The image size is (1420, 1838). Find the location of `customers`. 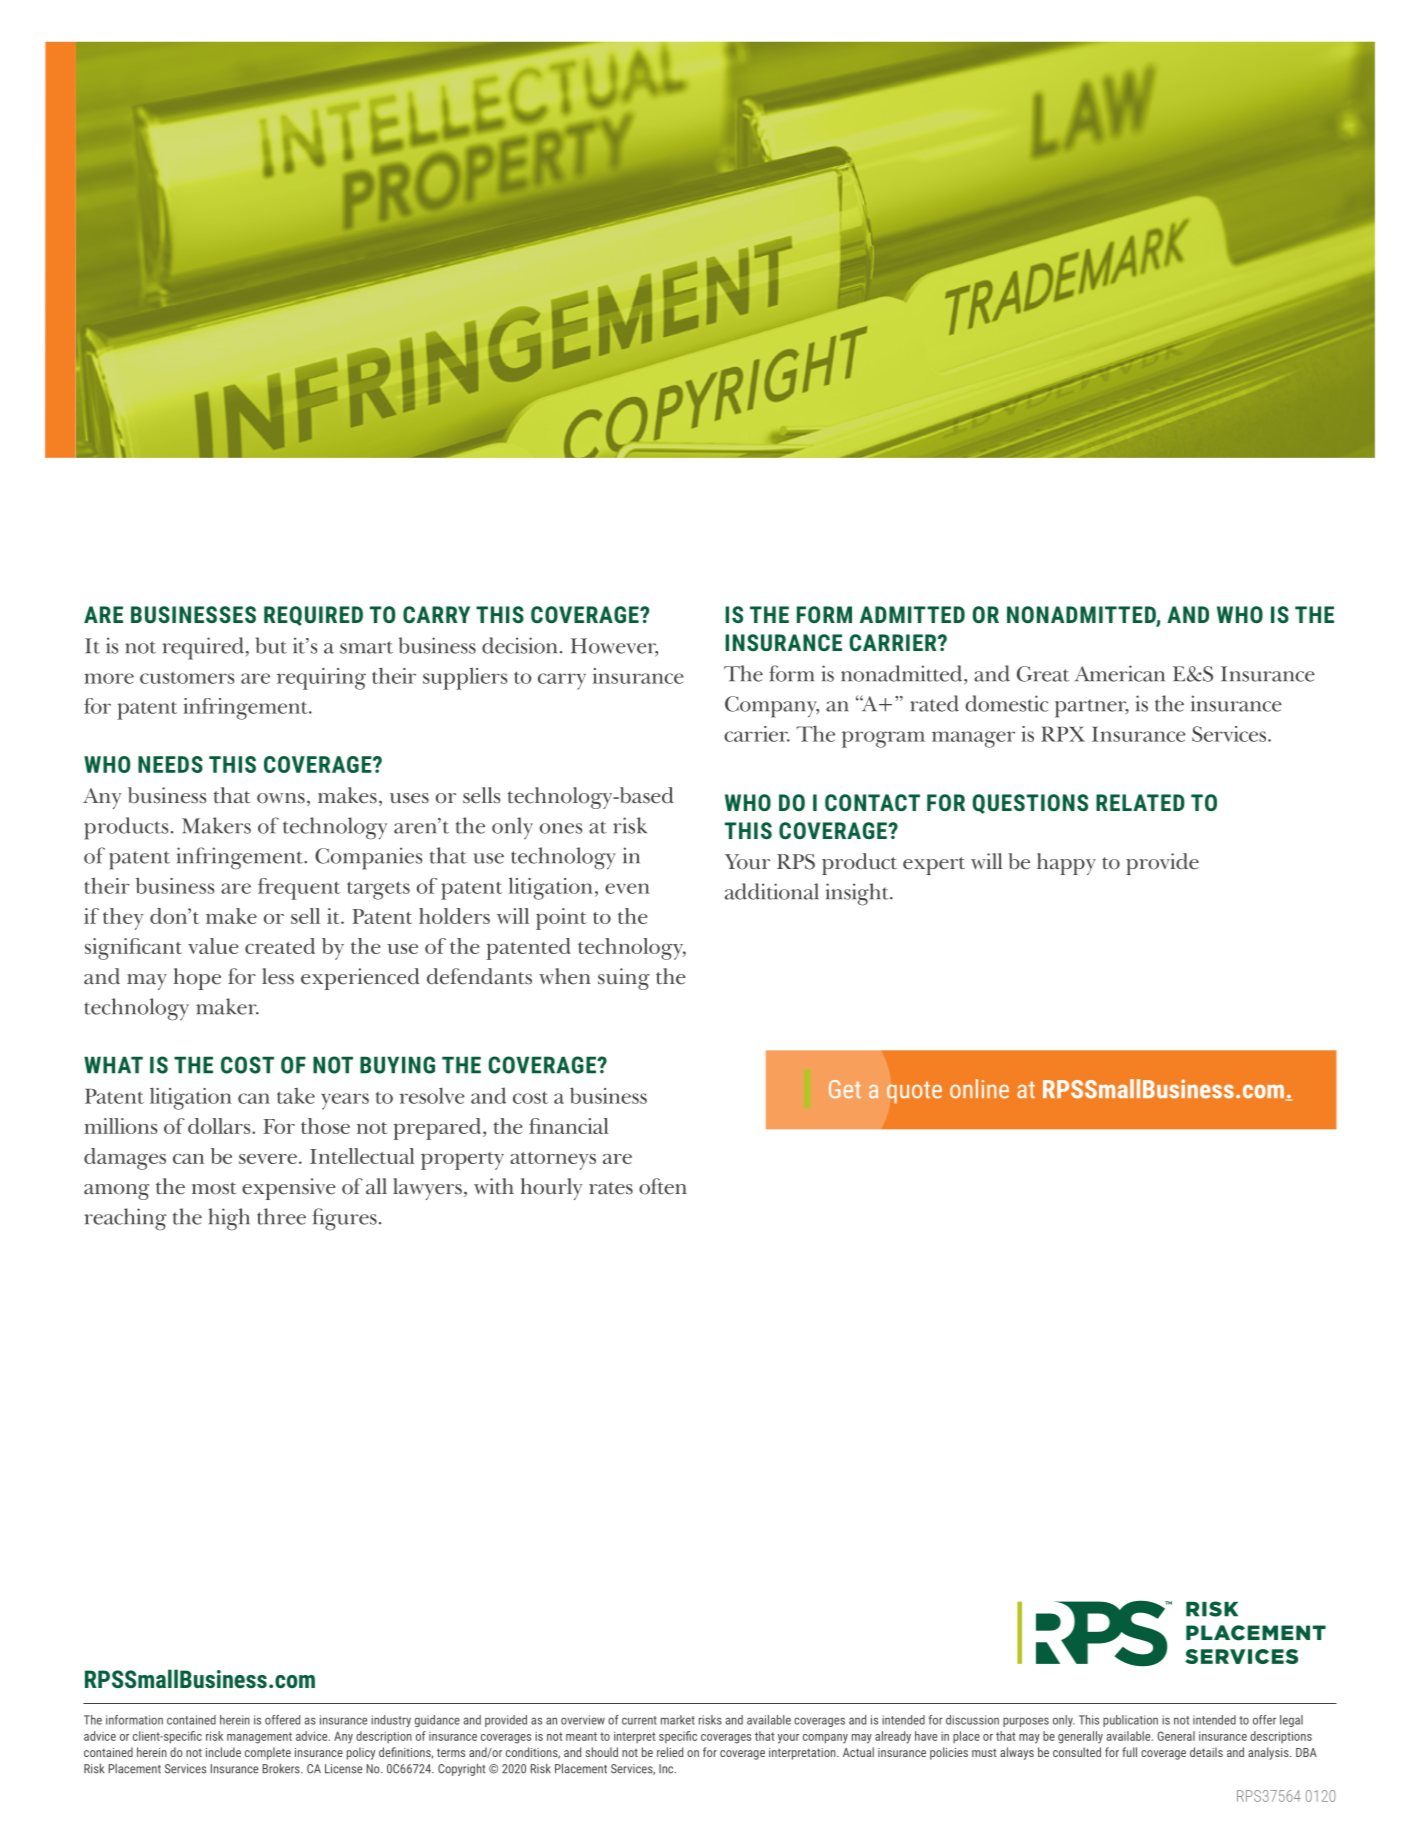

customers is located at coordinates (187, 677).
